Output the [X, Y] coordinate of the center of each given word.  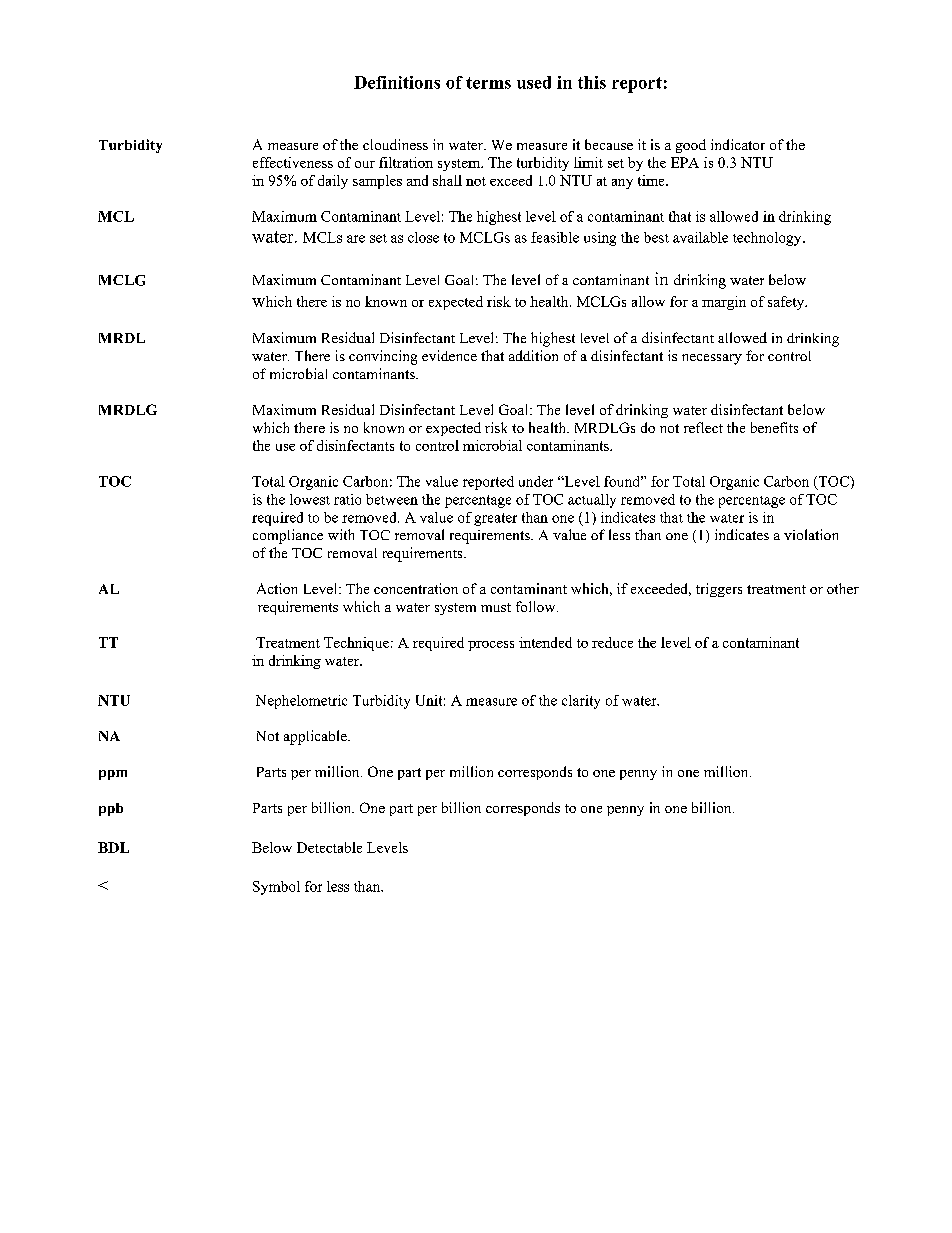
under [536, 481]
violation [811, 534]
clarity [581, 702]
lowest [310, 499]
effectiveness [293, 162]
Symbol [276, 888]
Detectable [329, 847]
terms [488, 83]
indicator [738, 144]
